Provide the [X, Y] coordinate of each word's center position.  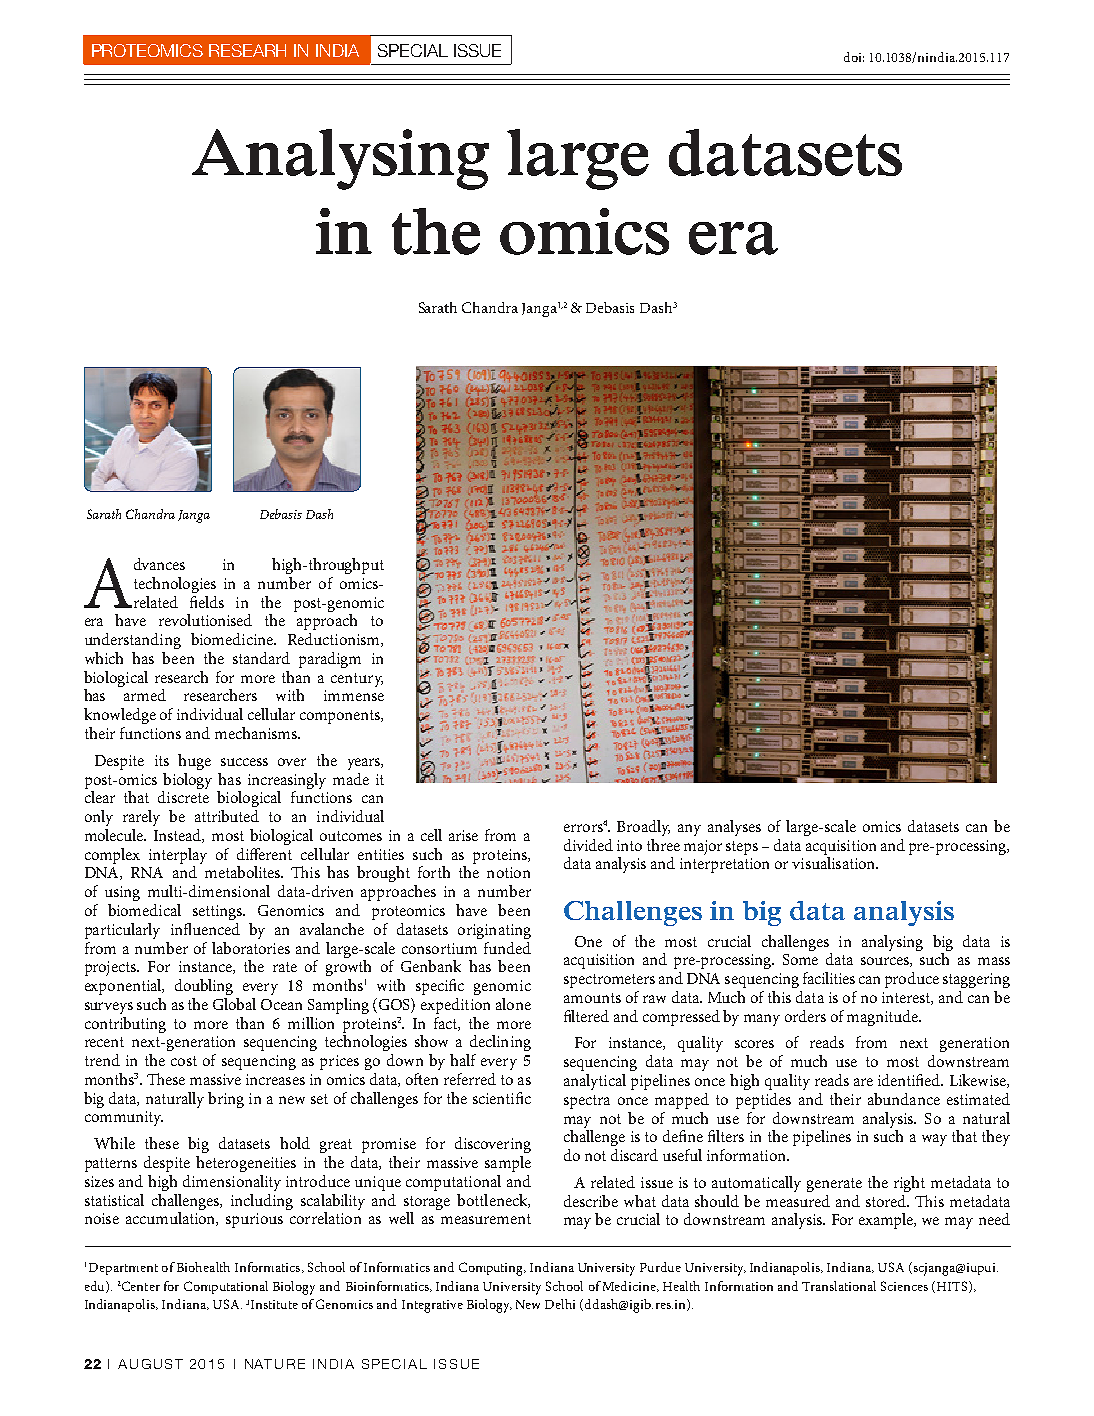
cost [184, 1061]
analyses [734, 828]
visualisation [835, 863]
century [357, 680]
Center [141, 1286]
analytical [595, 1082]
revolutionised [205, 620]
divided [588, 845]
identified [910, 1080]
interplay [178, 856]
